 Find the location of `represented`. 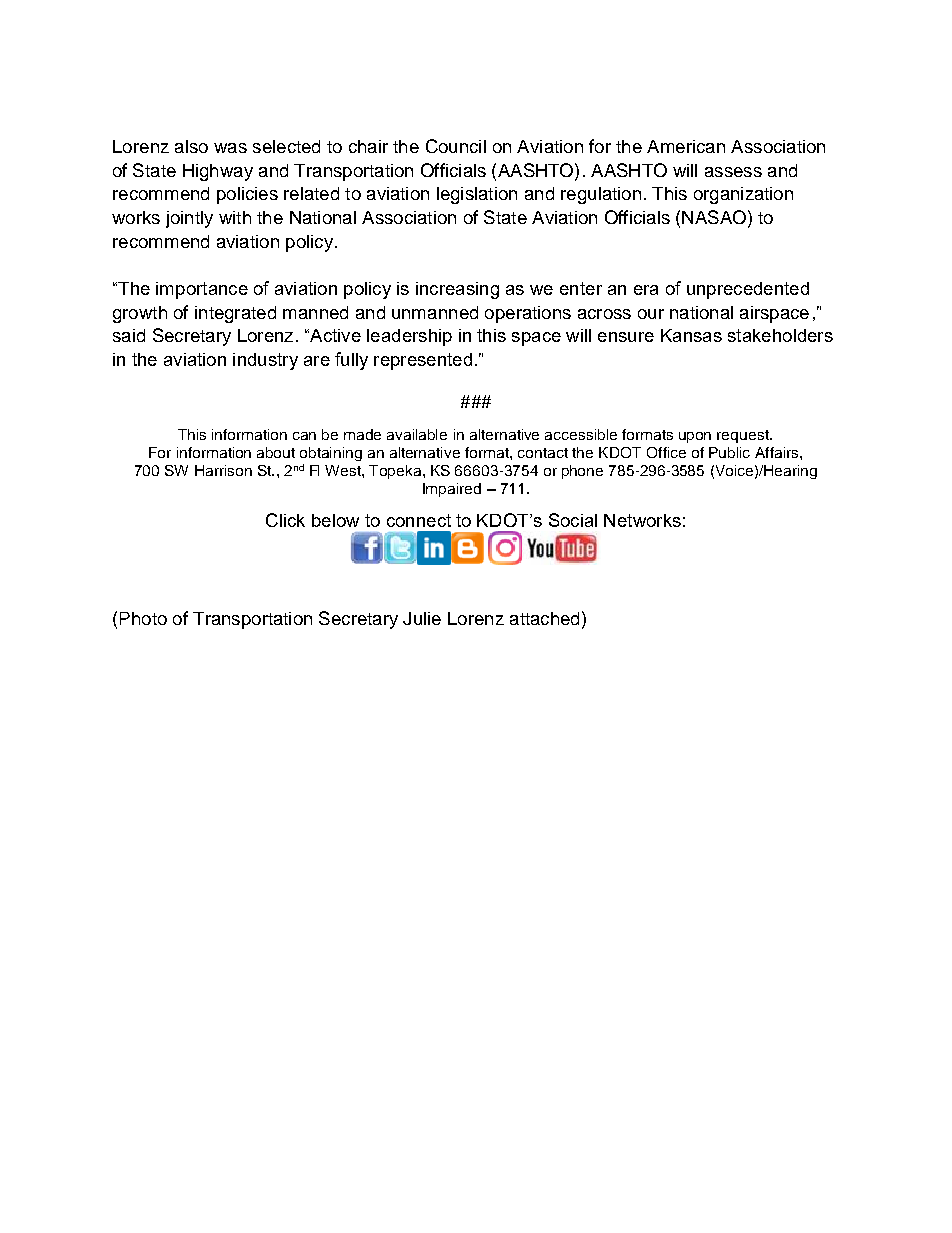

represented is located at coordinates (423, 361).
